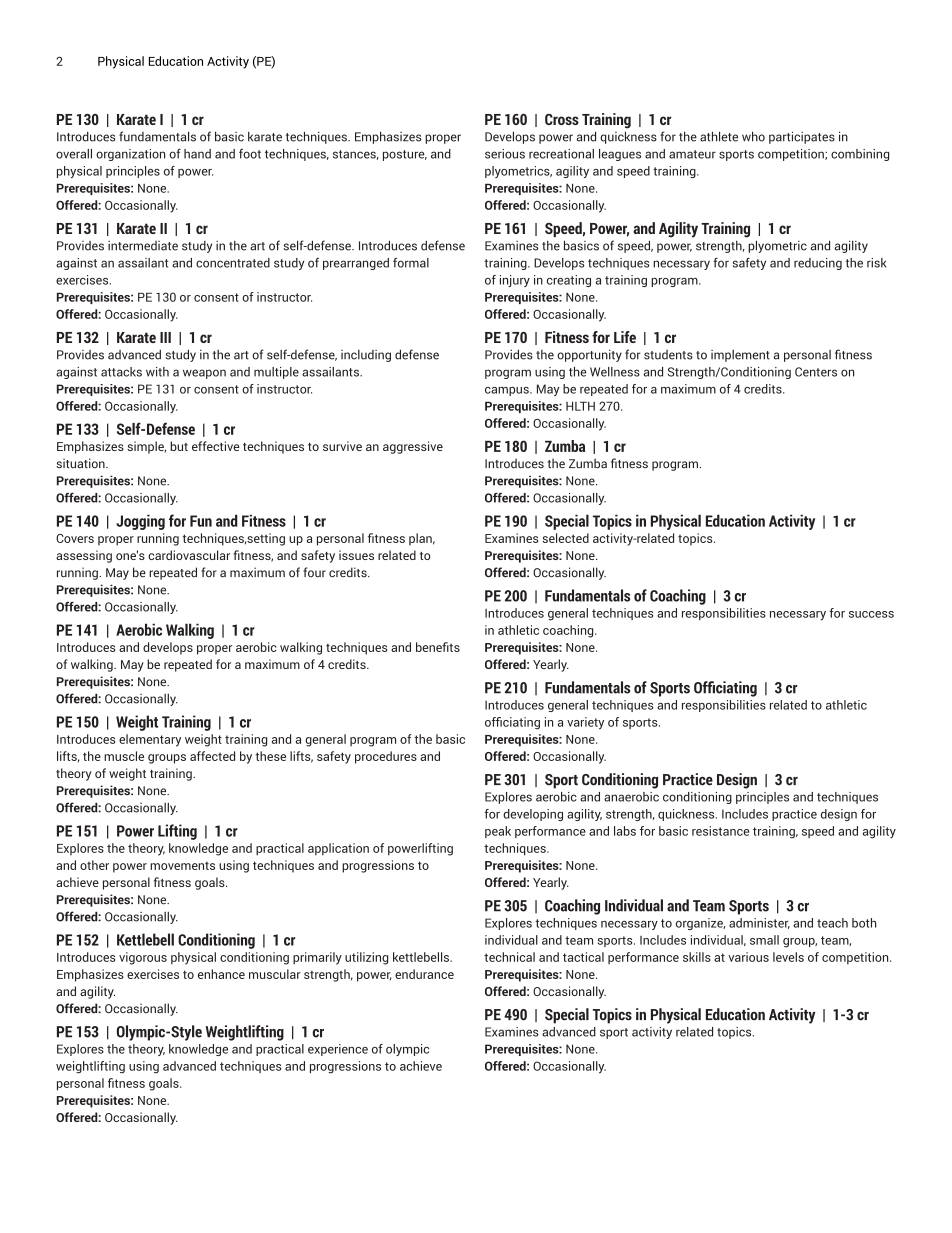 The width and height of the page is (952, 1233). What do you see at coordinates (505, 154) in the page?
I see `serious` at bounding box center [505, 154].
